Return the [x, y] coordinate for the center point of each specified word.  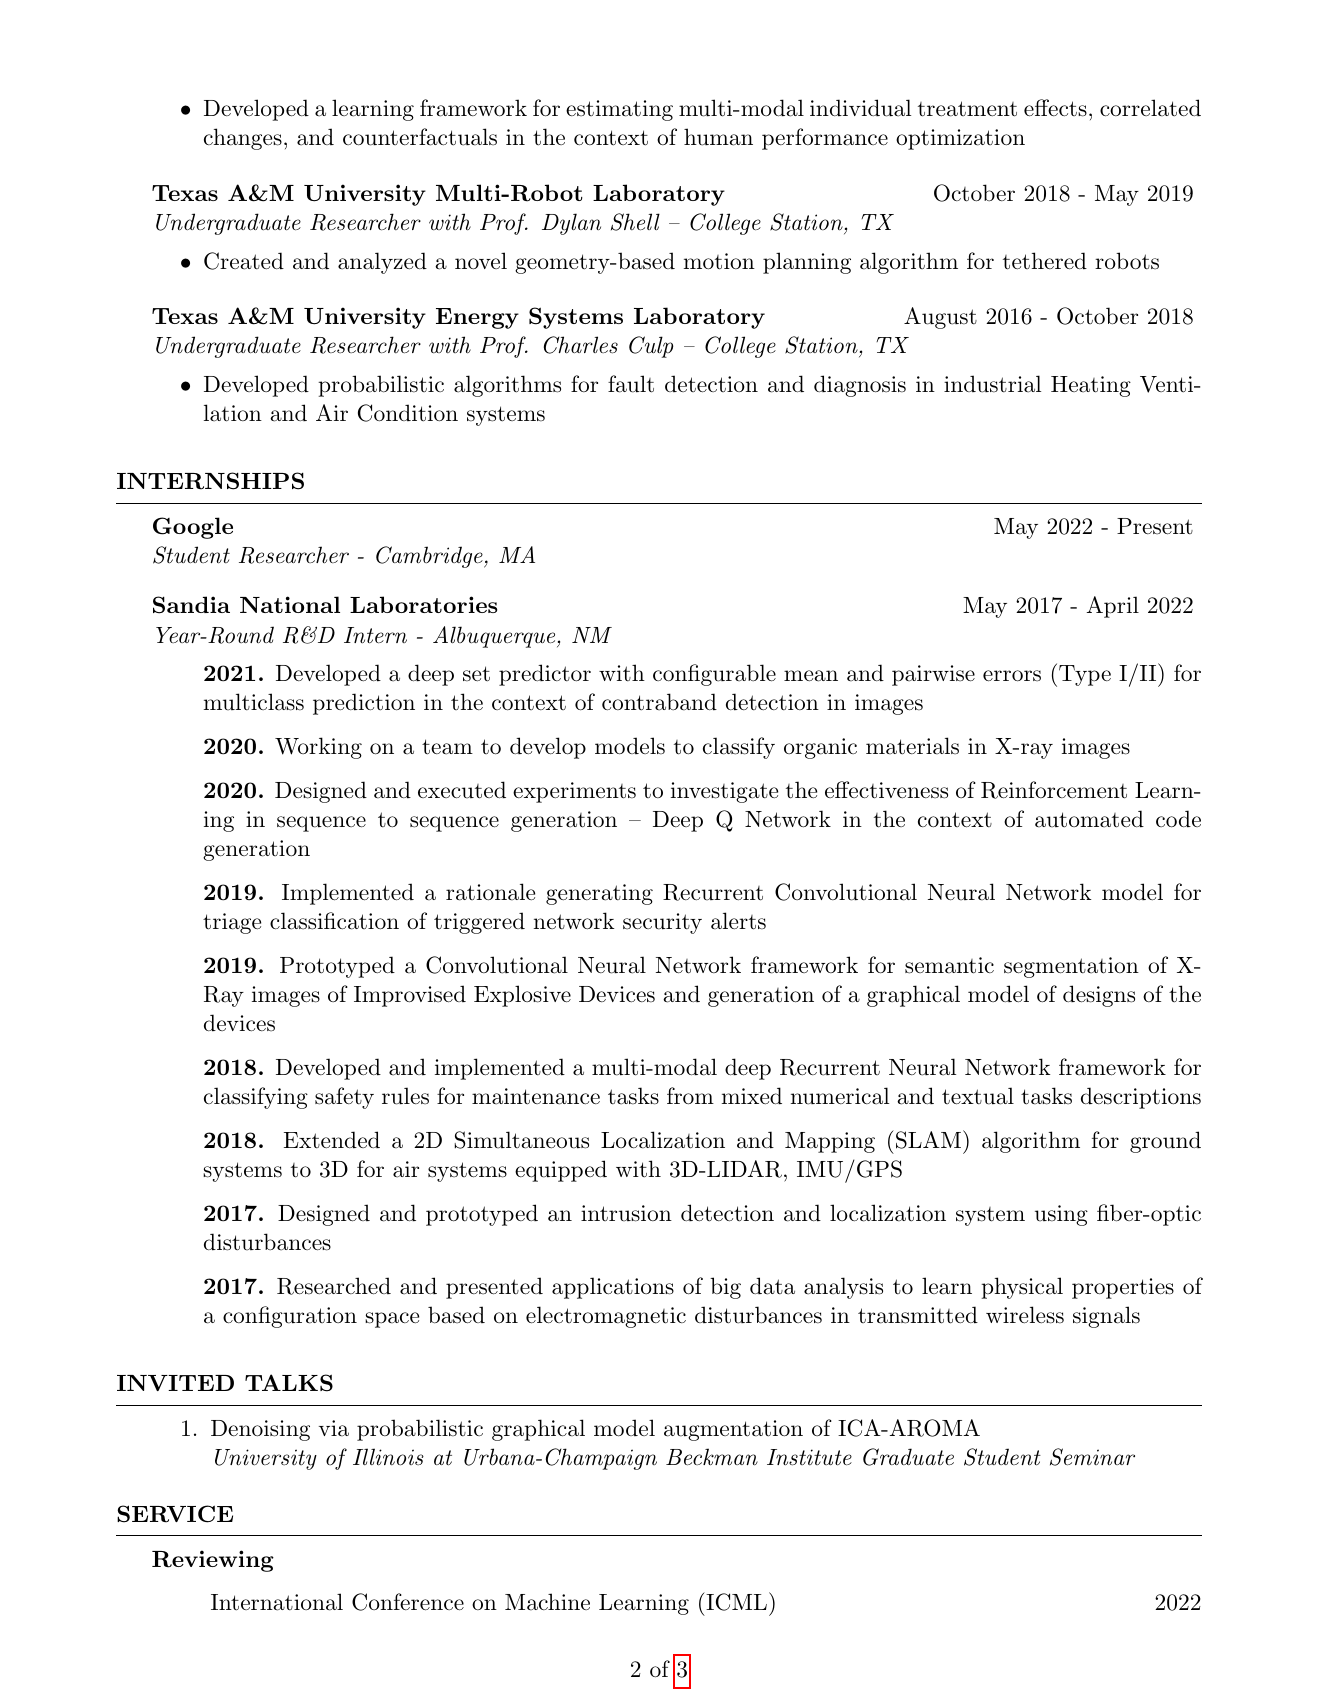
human [718, 137]
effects [1055, 108]
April [1113, 607]
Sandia [191, 605]
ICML [735, 1601]
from [690, 1096]
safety [344, 1098]
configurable [714, 675]
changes [243, 139]
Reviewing [213, 1561]
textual [978, 1096]
